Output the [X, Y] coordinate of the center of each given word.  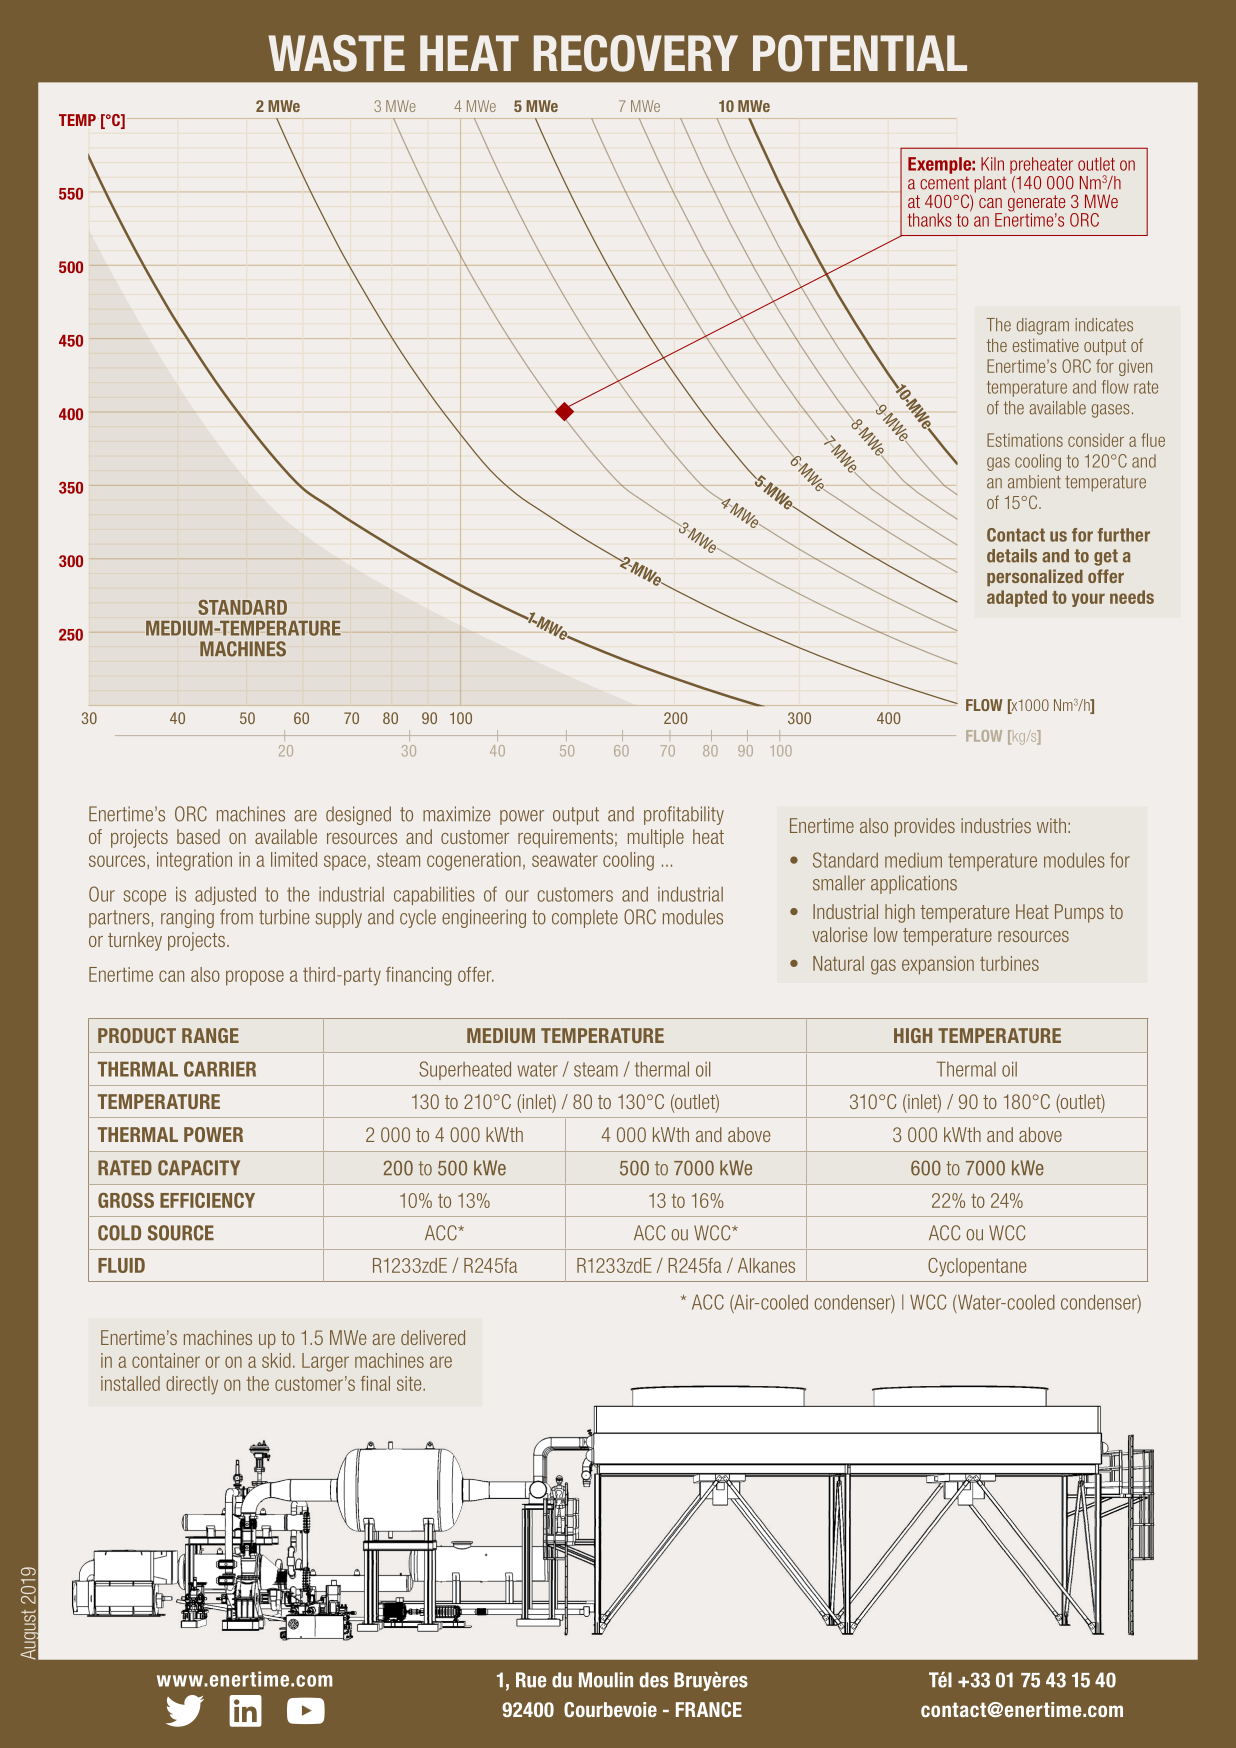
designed [358, 815]
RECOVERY [636, 53]
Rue [531, 1680]
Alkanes [766, 1265]
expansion [938, 965]
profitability [684, 815]
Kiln [992, 164]
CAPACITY [199, 1168]
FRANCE [709, 1709]
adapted [1017, 598]
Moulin [606, 1680]
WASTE [336, 53]
